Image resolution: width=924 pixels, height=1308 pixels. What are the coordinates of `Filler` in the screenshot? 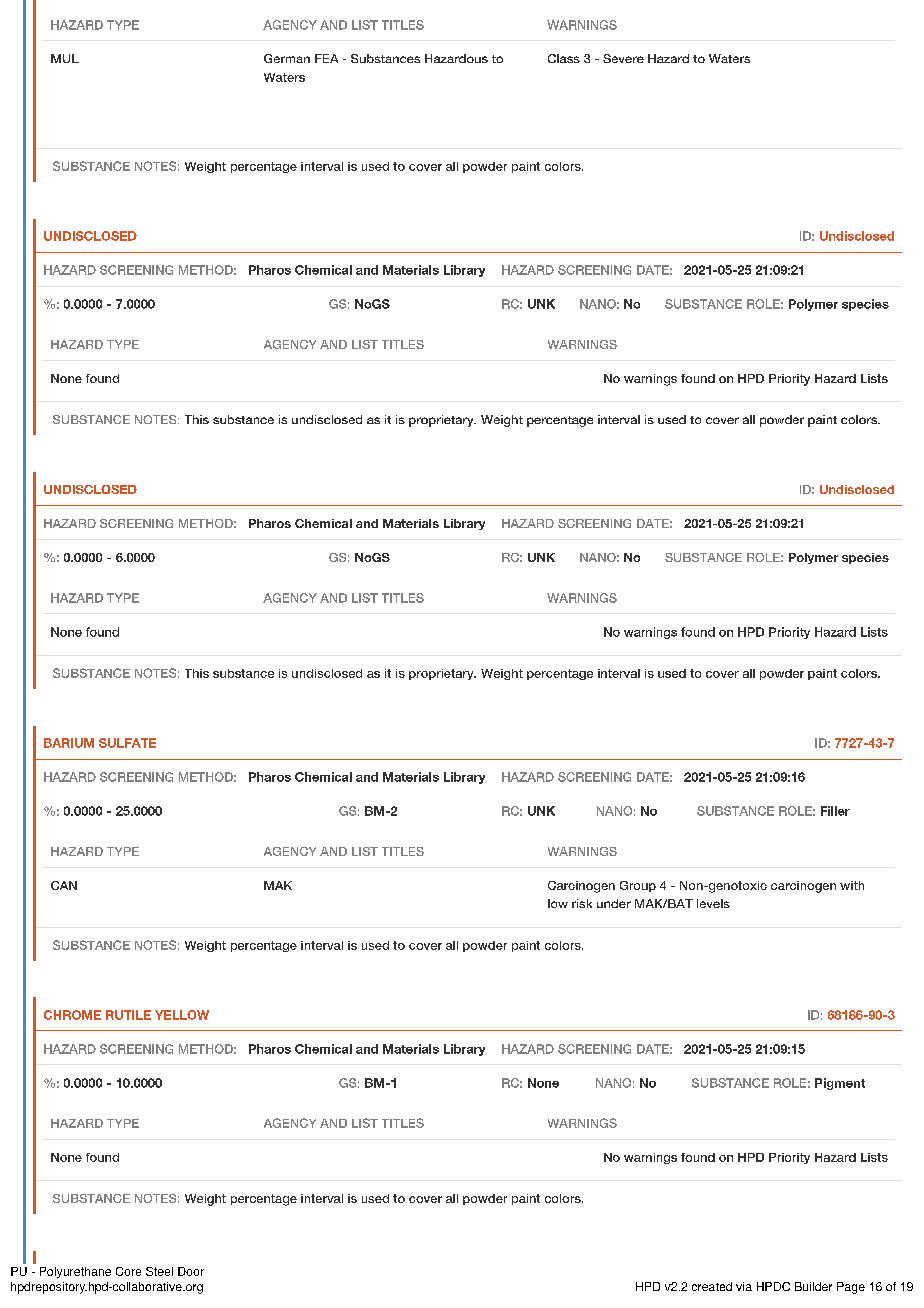 It's located at (835, 811).
